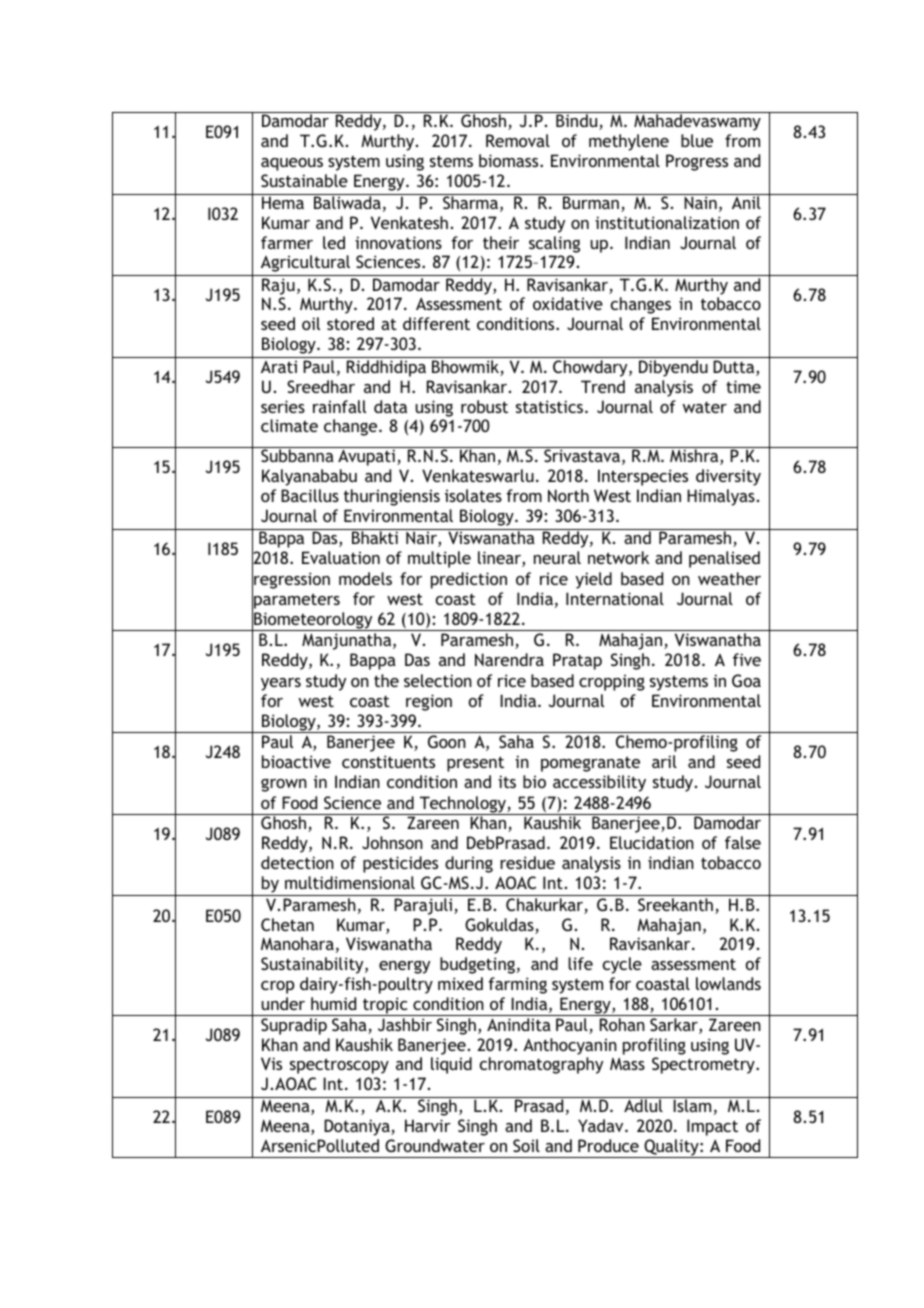 This screenshot has height=1308, width=924. What do you see at coordinates (526, 1145) in the screenshot?
I see `Soil` at bounding box center [526, 1145].
